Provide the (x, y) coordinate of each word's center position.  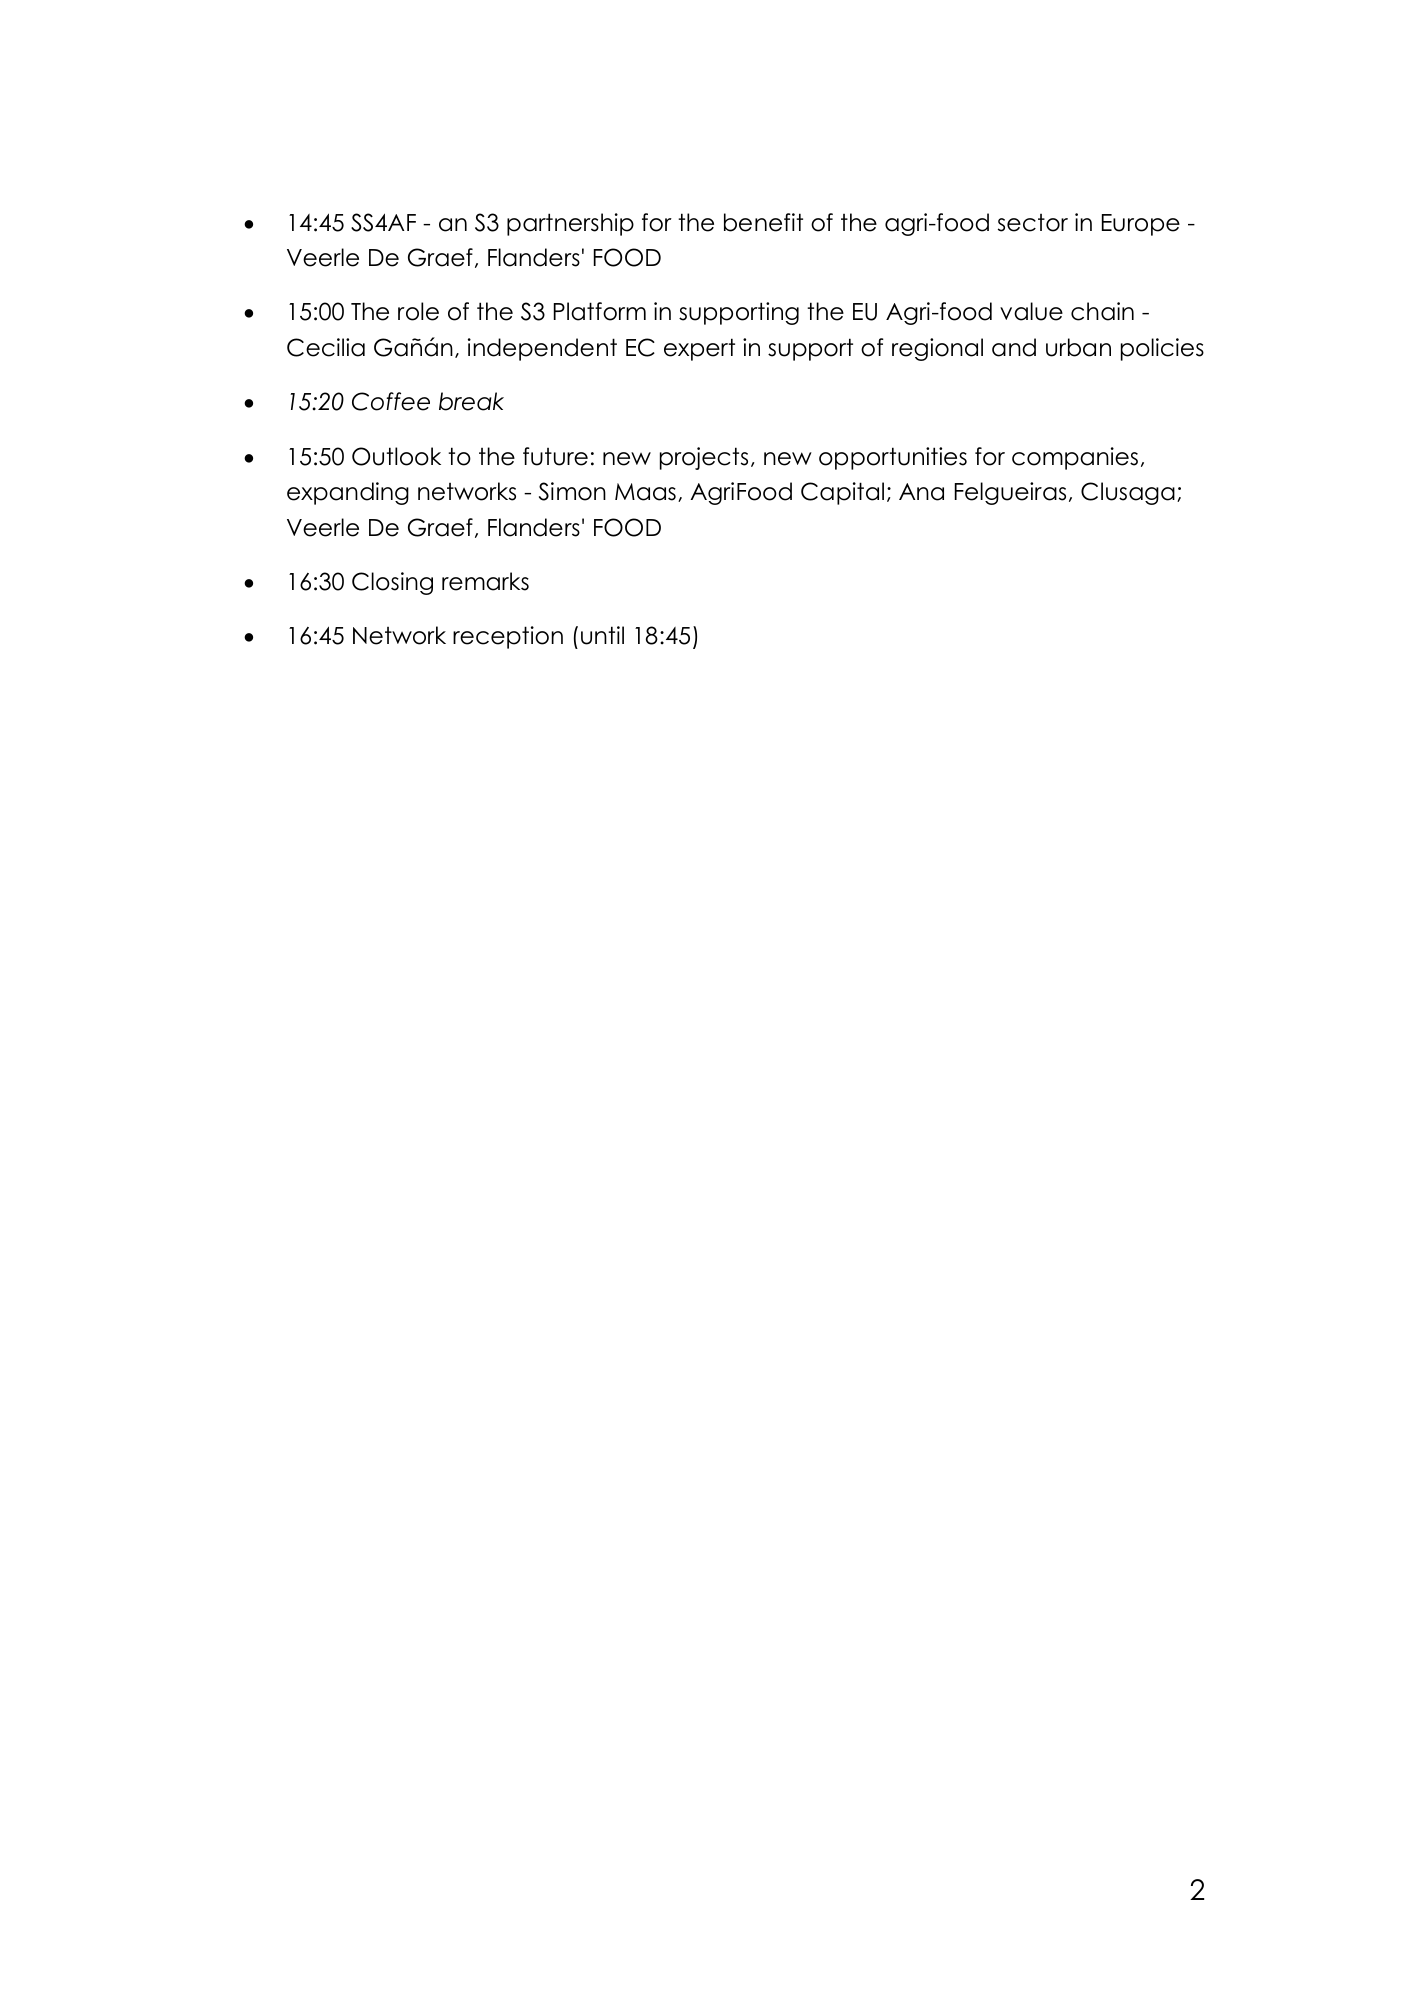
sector (1033, 223)
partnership (570, 224)
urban (1078, 347)
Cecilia (326, 347)
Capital (842, 493)
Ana (921, 492)
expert (699, 349)
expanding (348, 493)
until (602, 635)
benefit (763, 222)
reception (508, 637)
